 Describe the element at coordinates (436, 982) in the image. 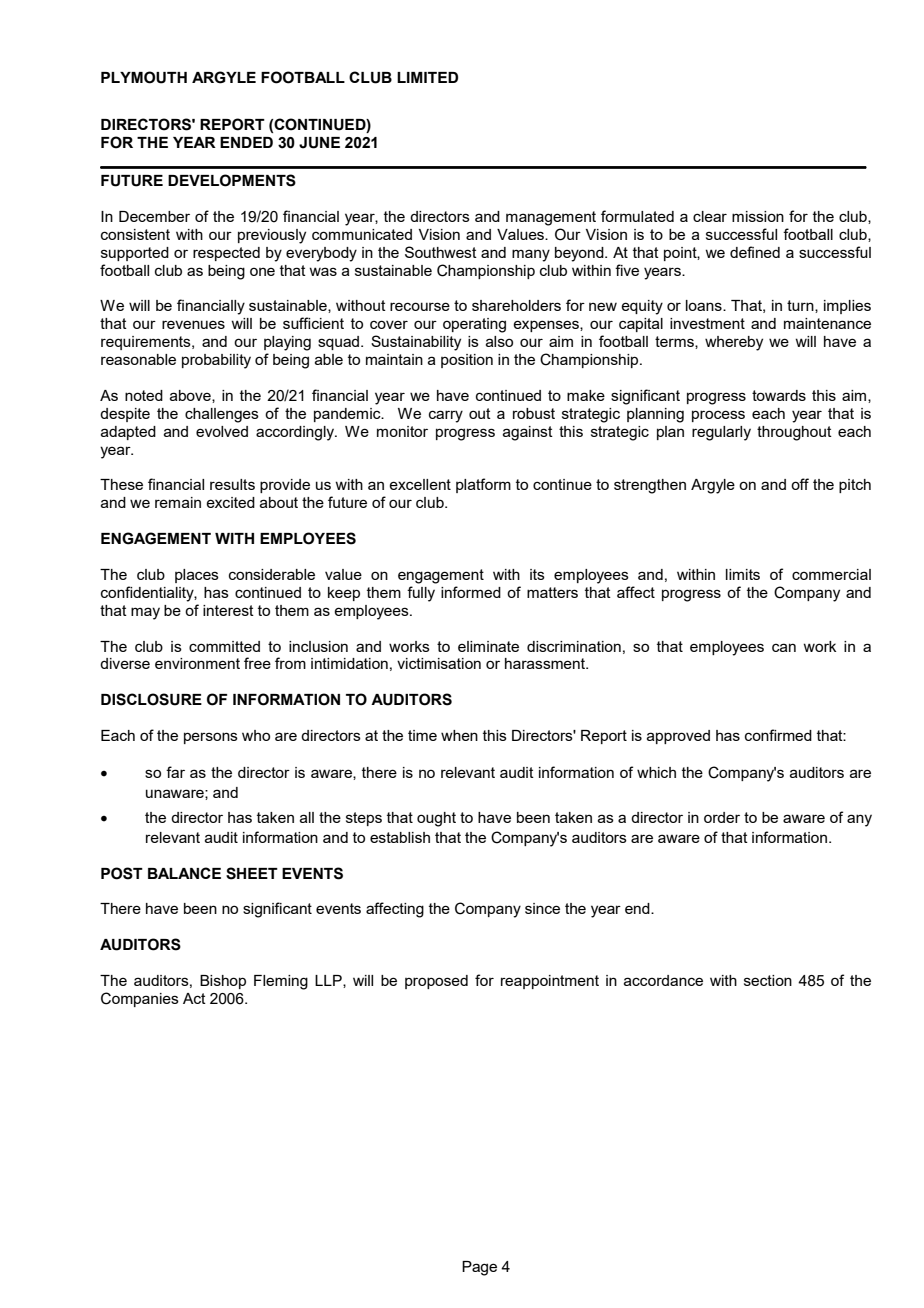

I see `proposed` at that location.
